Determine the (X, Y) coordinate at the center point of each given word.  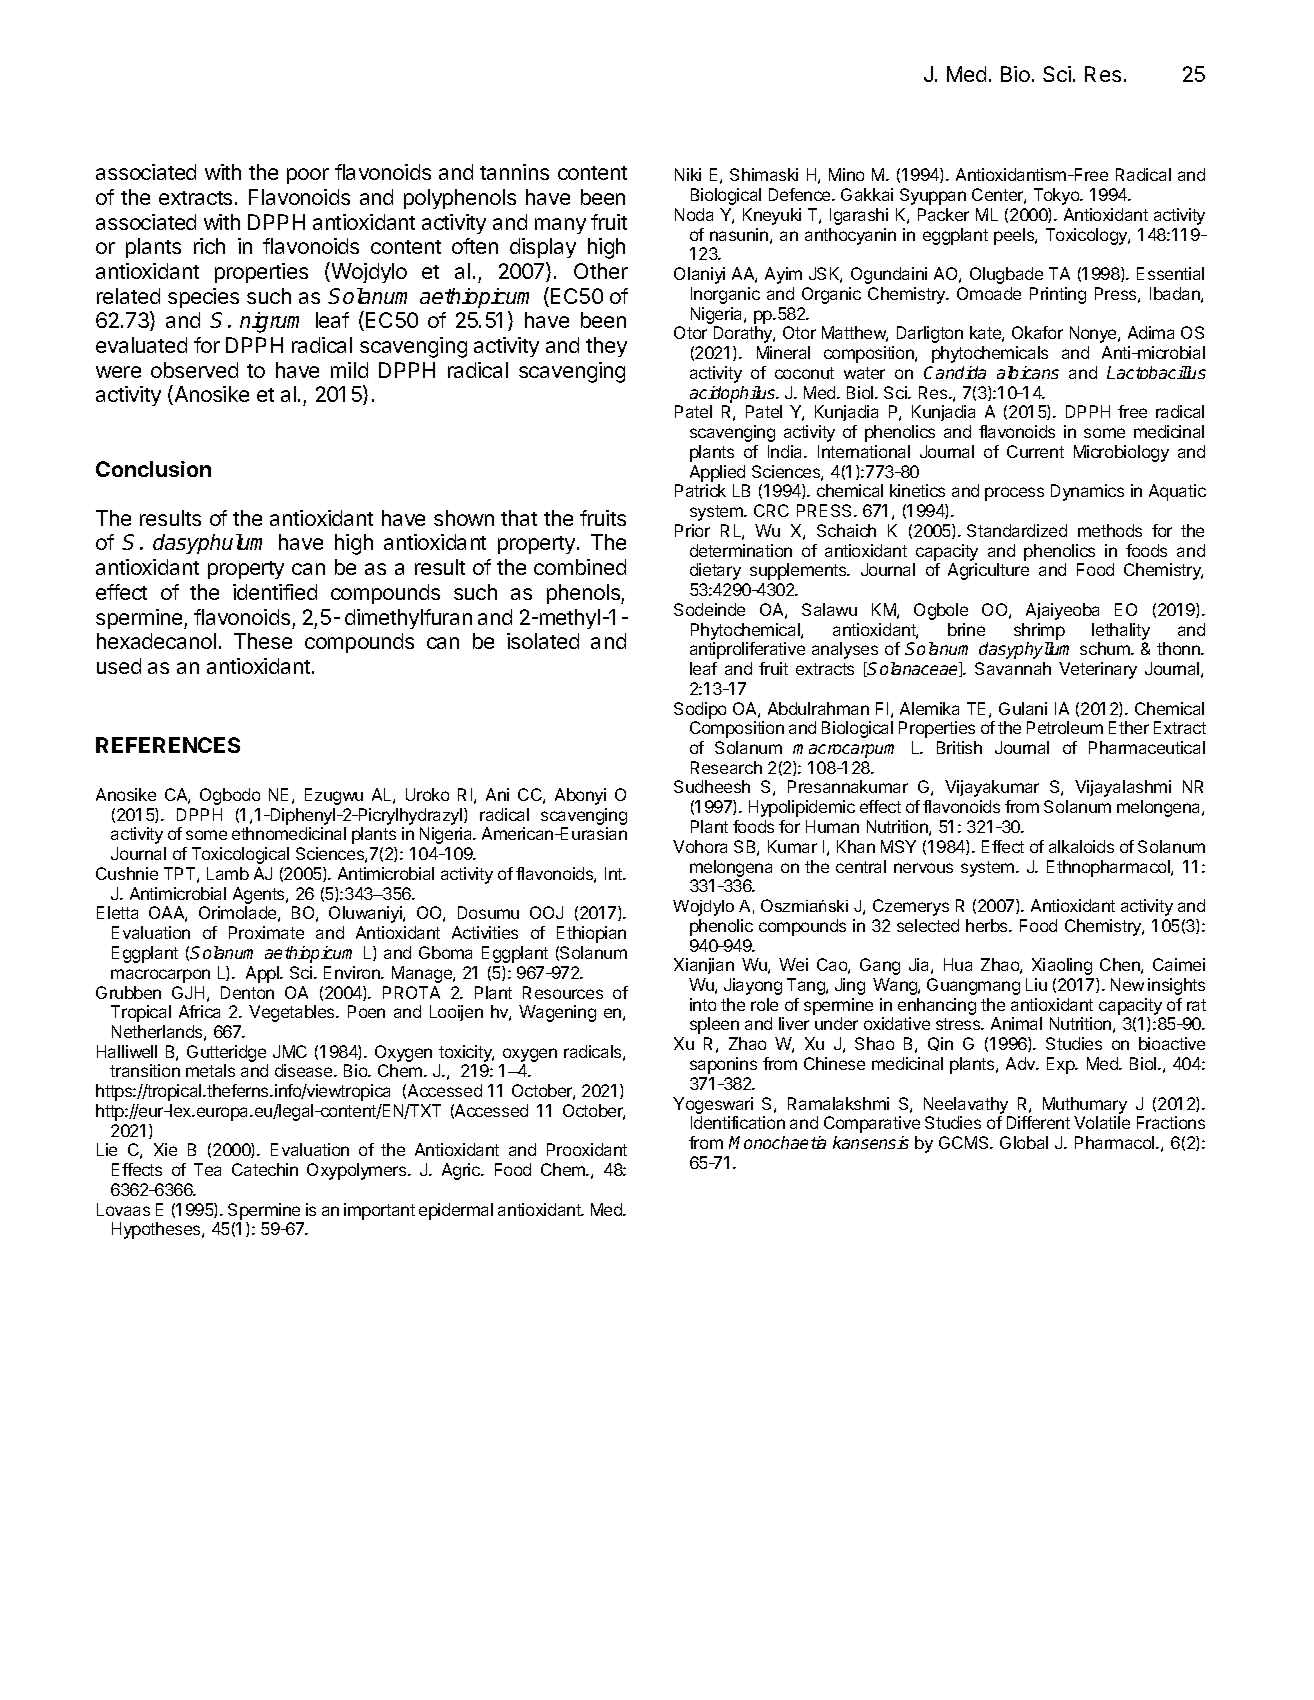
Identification (738, 1122)
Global (1024, 1142)
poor (308, 176)
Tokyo (1058, 196)
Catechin (265, 1169)
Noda (694, 214)
